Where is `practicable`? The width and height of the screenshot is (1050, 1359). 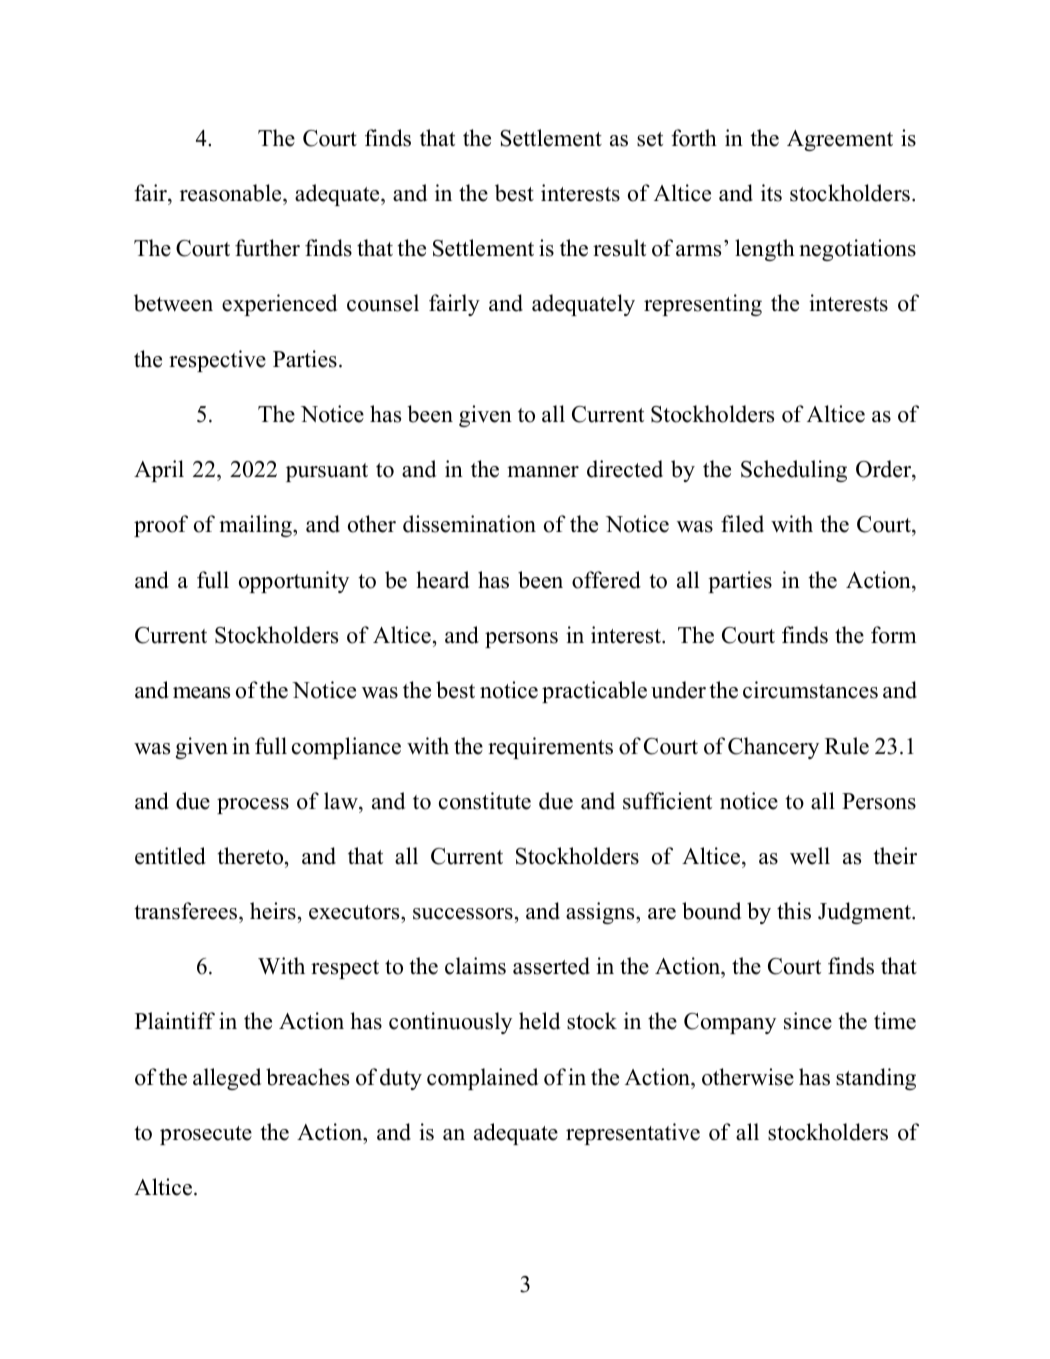
practicable is located at coordinates (594, 692).
